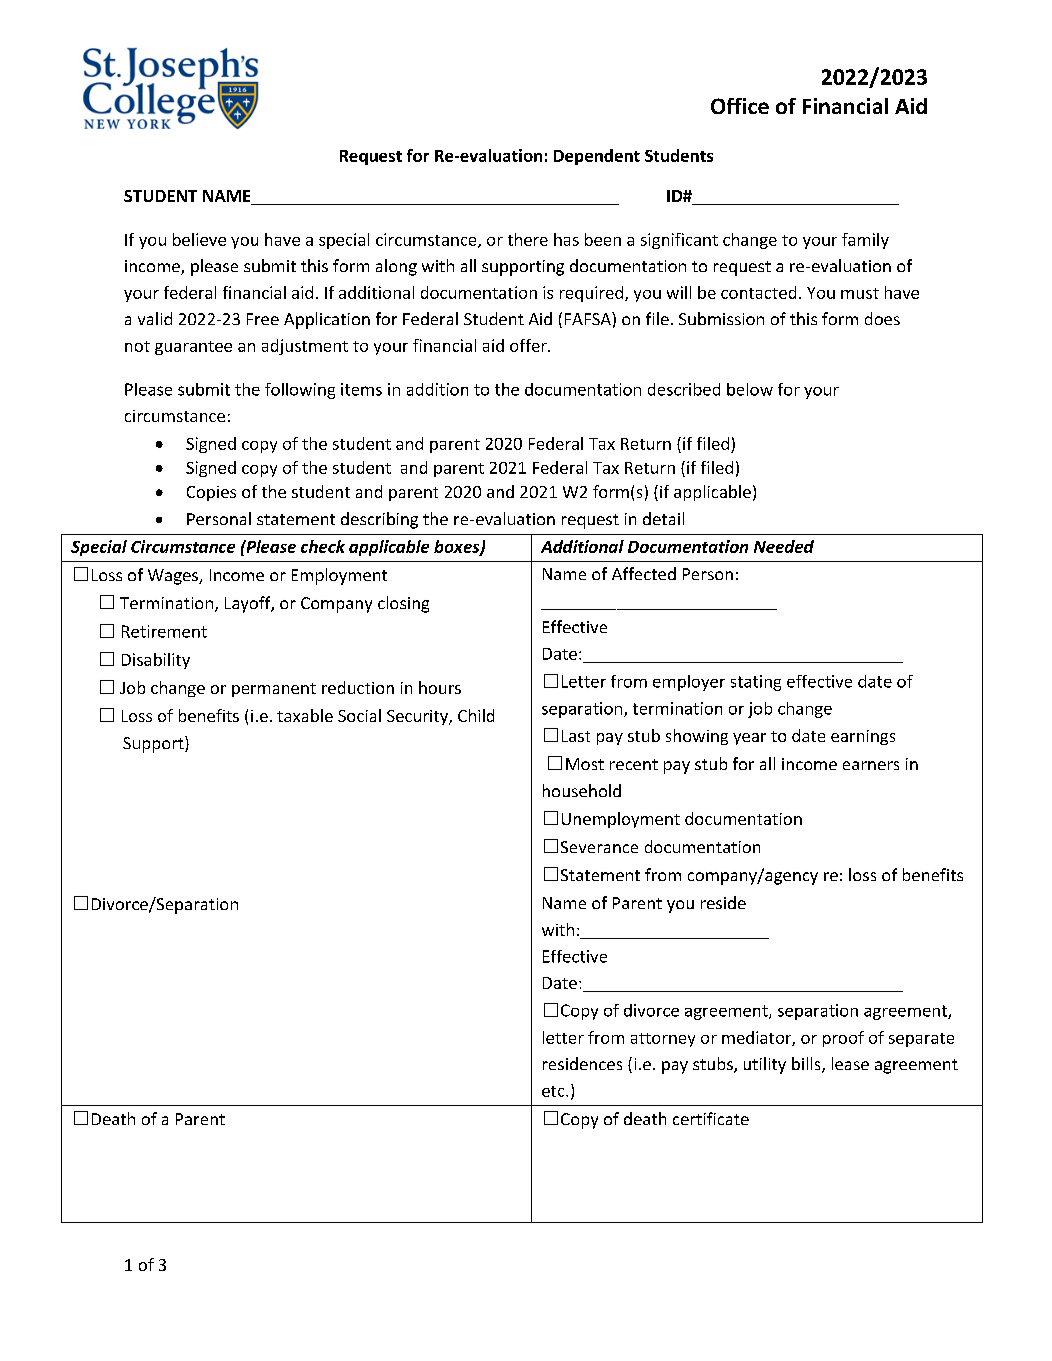  What do you see at coordinates (199, 239) in the page?
I see `believe` at bounding box center [199, 239].
